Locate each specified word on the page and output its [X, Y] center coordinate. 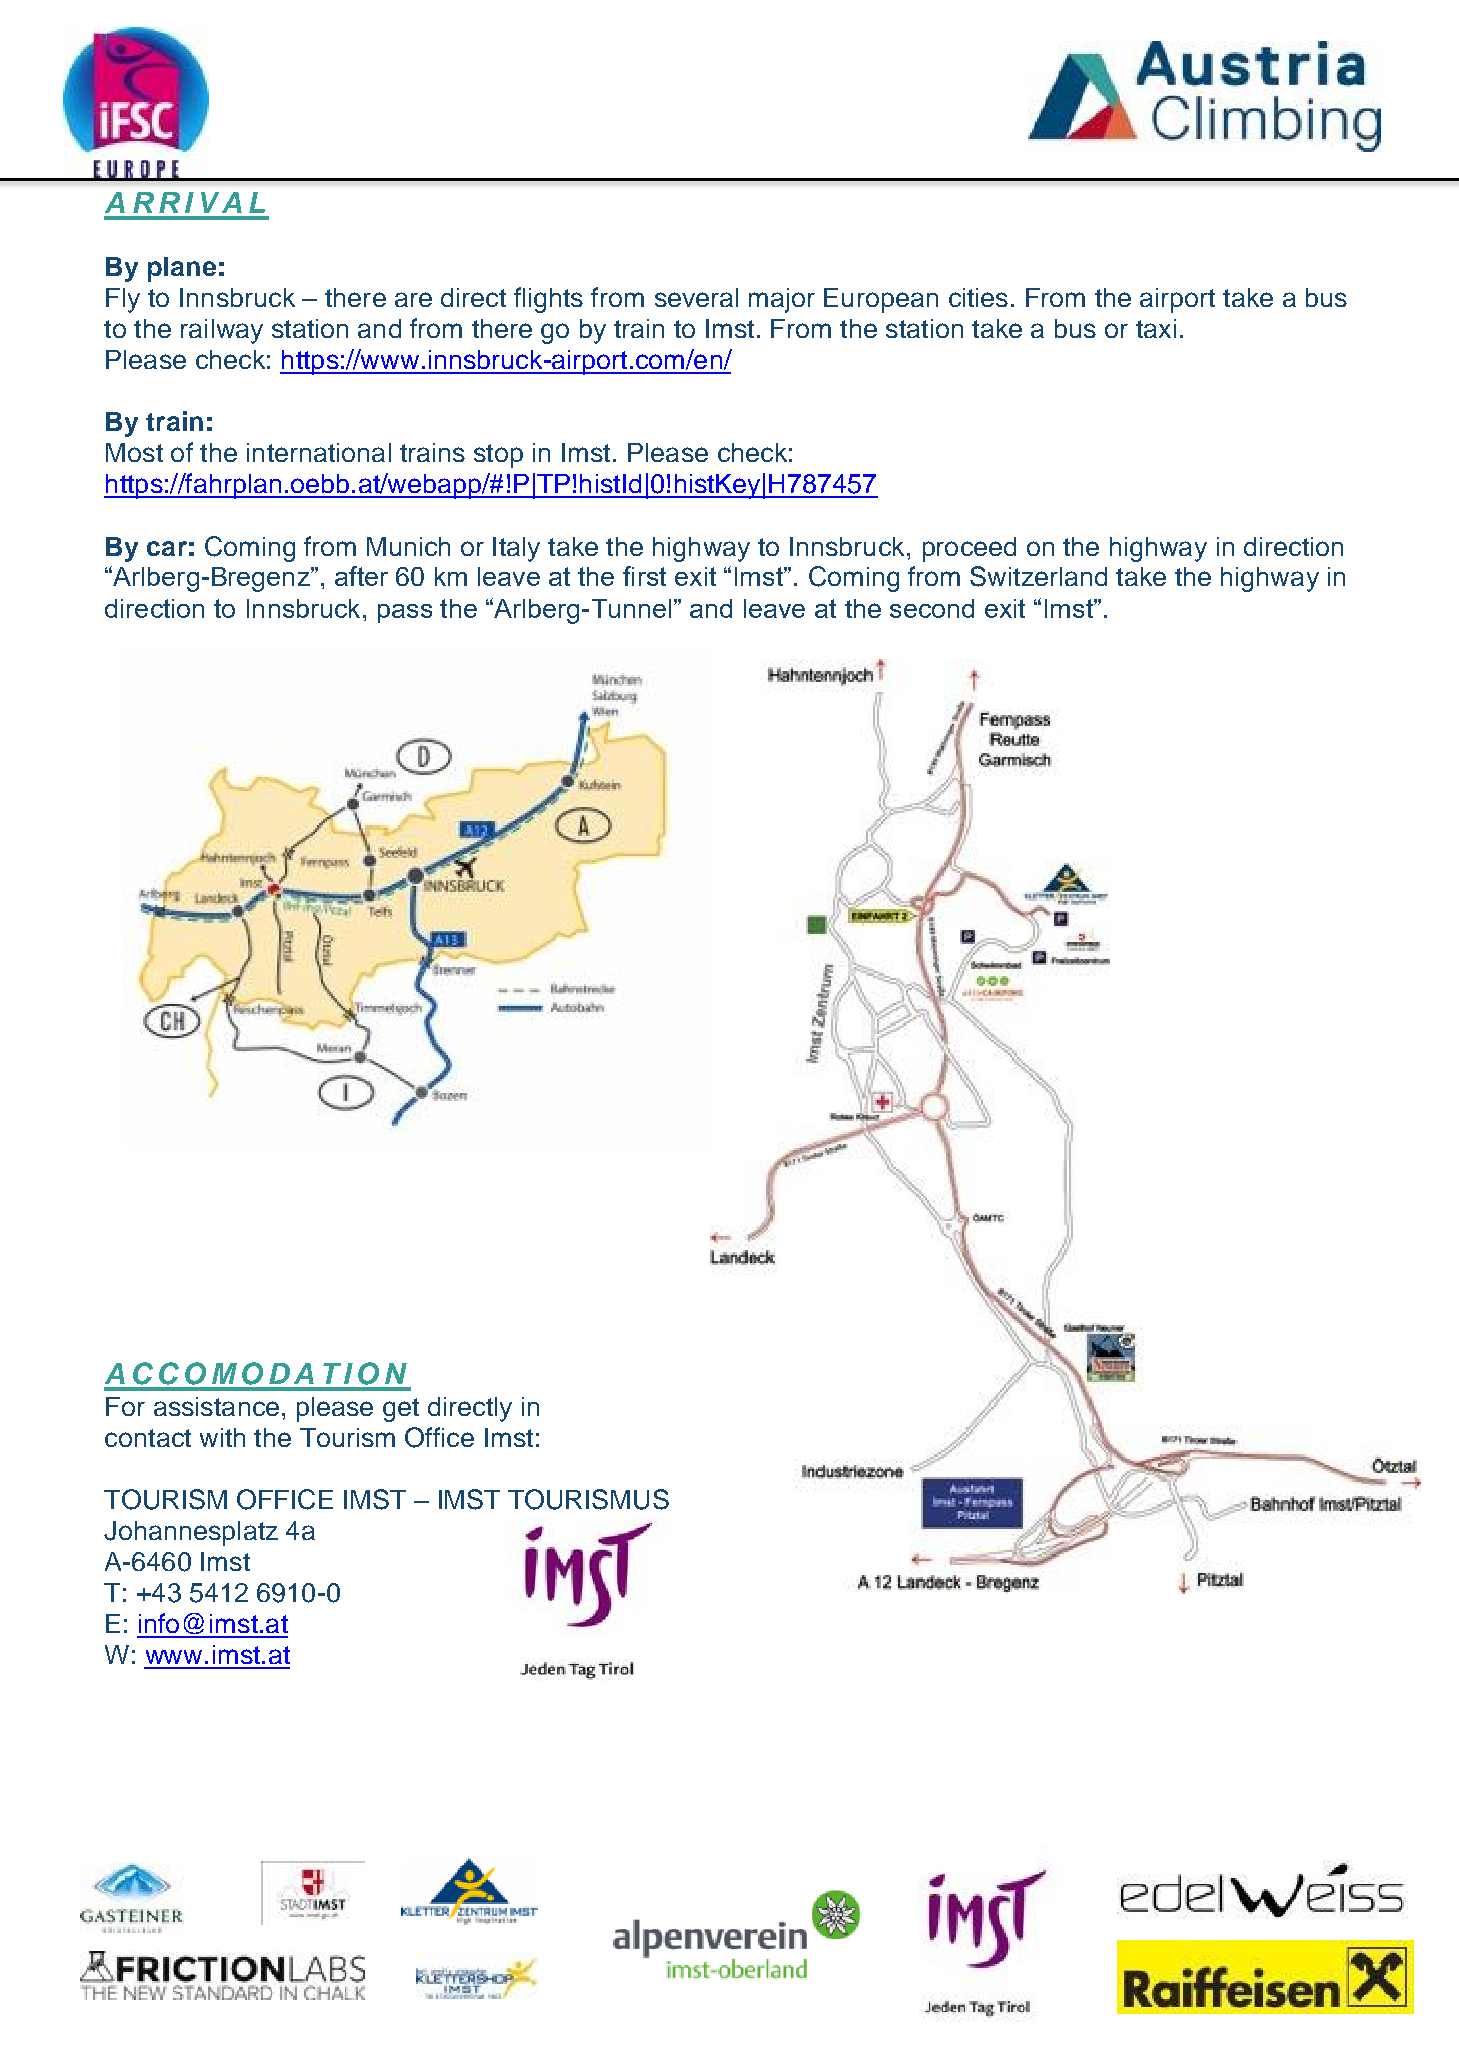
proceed [969, 549]
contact [148, 1438]
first [644, 576]
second [932, 608]
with [222, 1437]
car [167, 548]
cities [978, 297]
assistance [216, 1406]
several [696, 297]
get [401, 1410]
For [125, 1406]
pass [405, 613]
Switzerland [1038, 576]
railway [222, 331]
